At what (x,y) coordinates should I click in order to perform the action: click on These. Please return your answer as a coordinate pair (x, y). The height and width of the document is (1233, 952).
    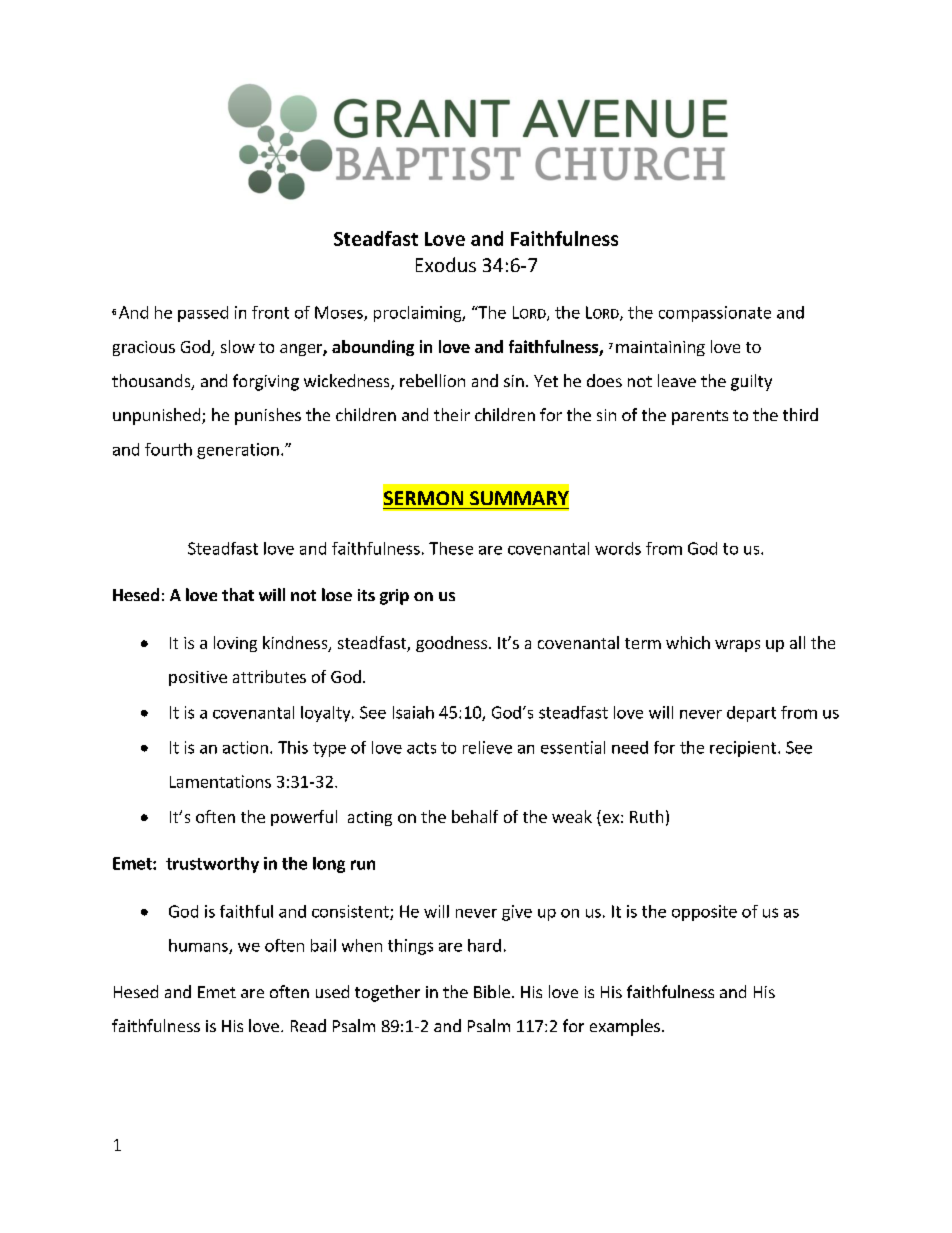
    Looking at the image, I should click on (451, 548).
